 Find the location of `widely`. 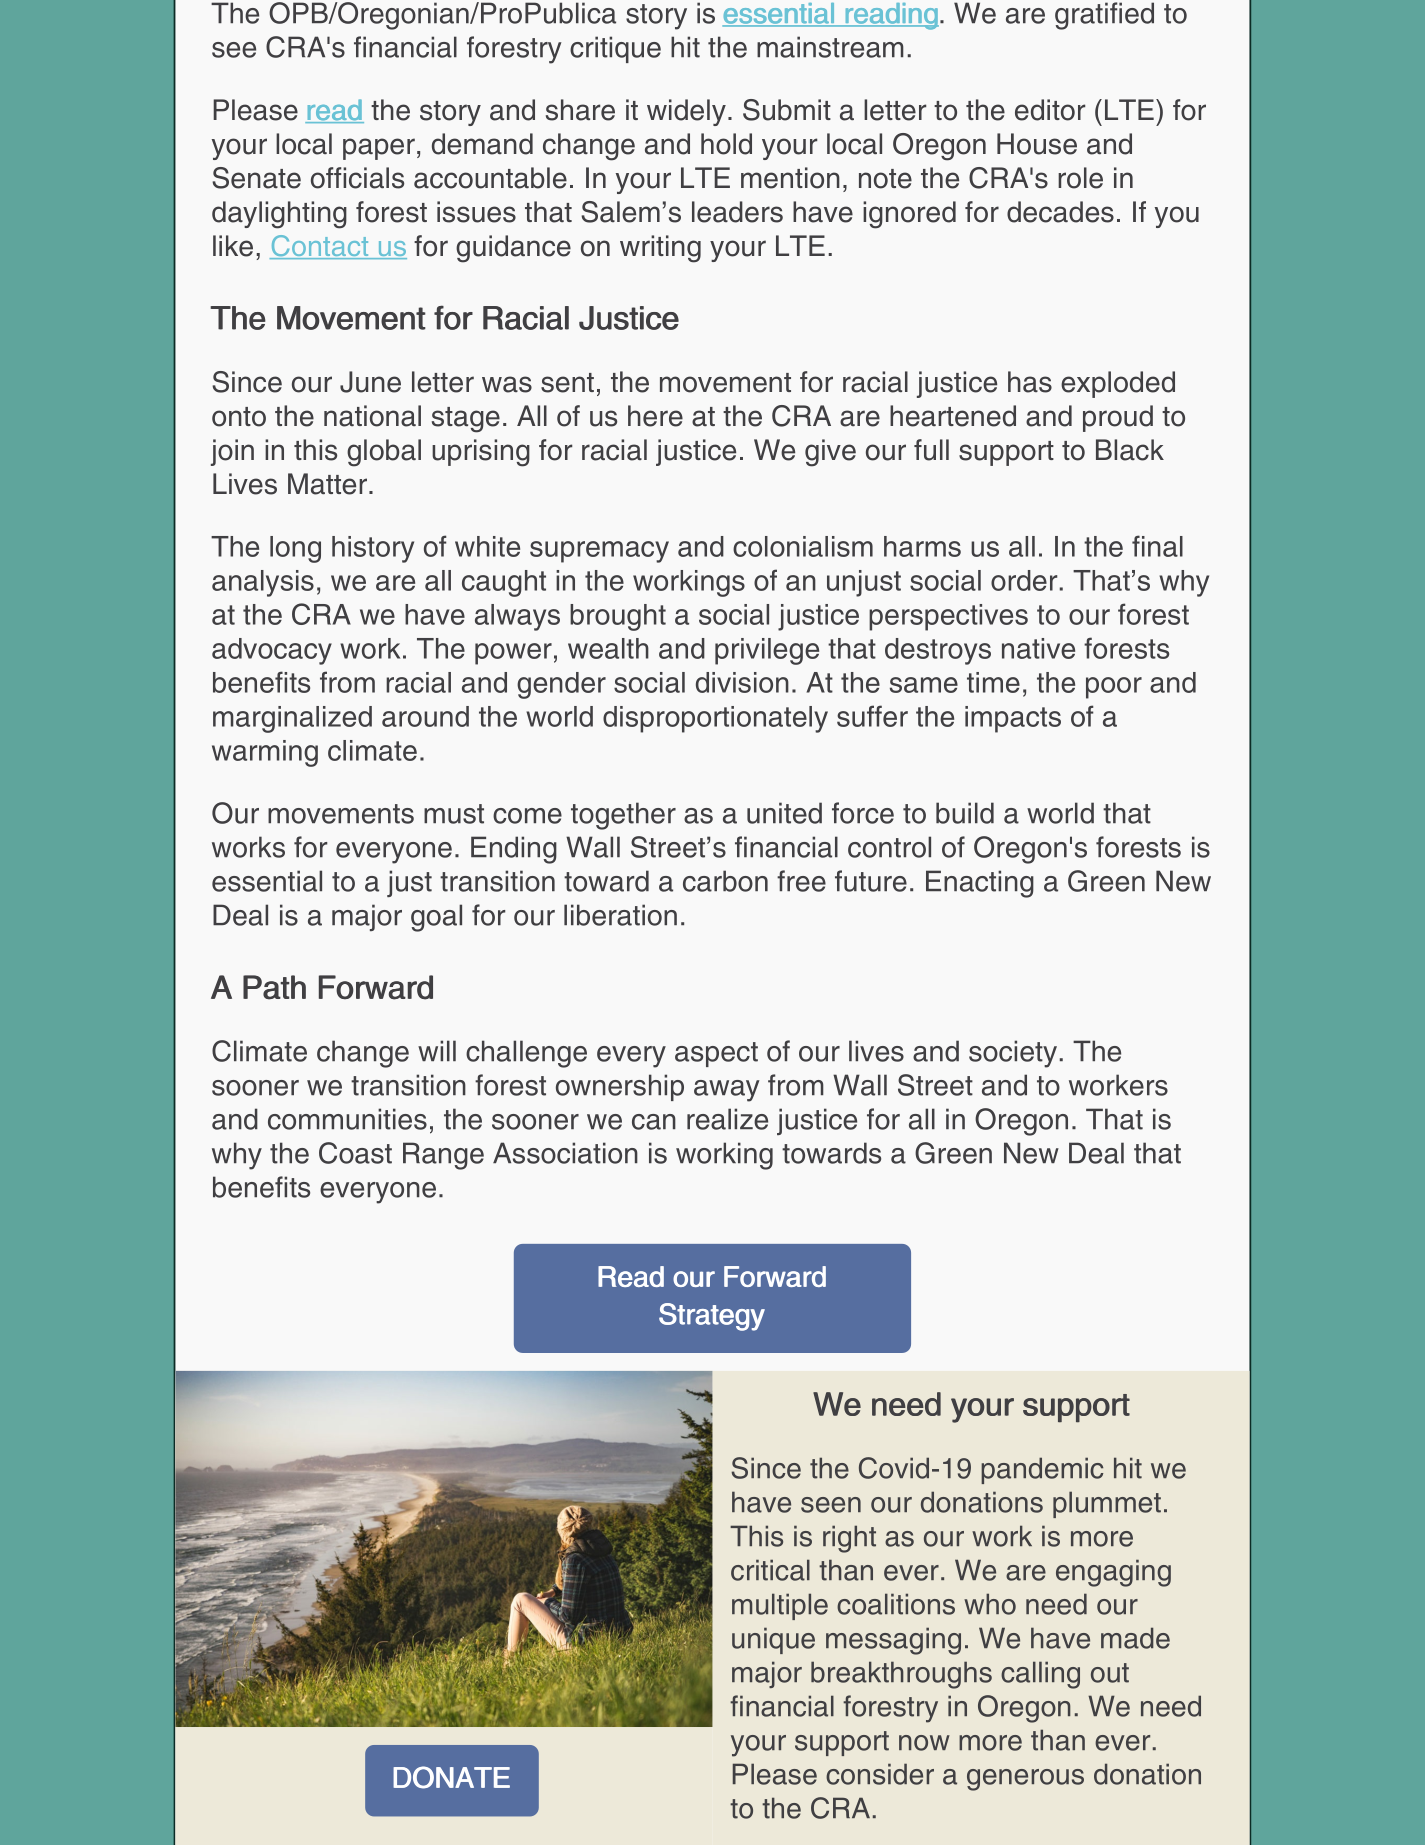

widely is located at coordinates (686, 112).
